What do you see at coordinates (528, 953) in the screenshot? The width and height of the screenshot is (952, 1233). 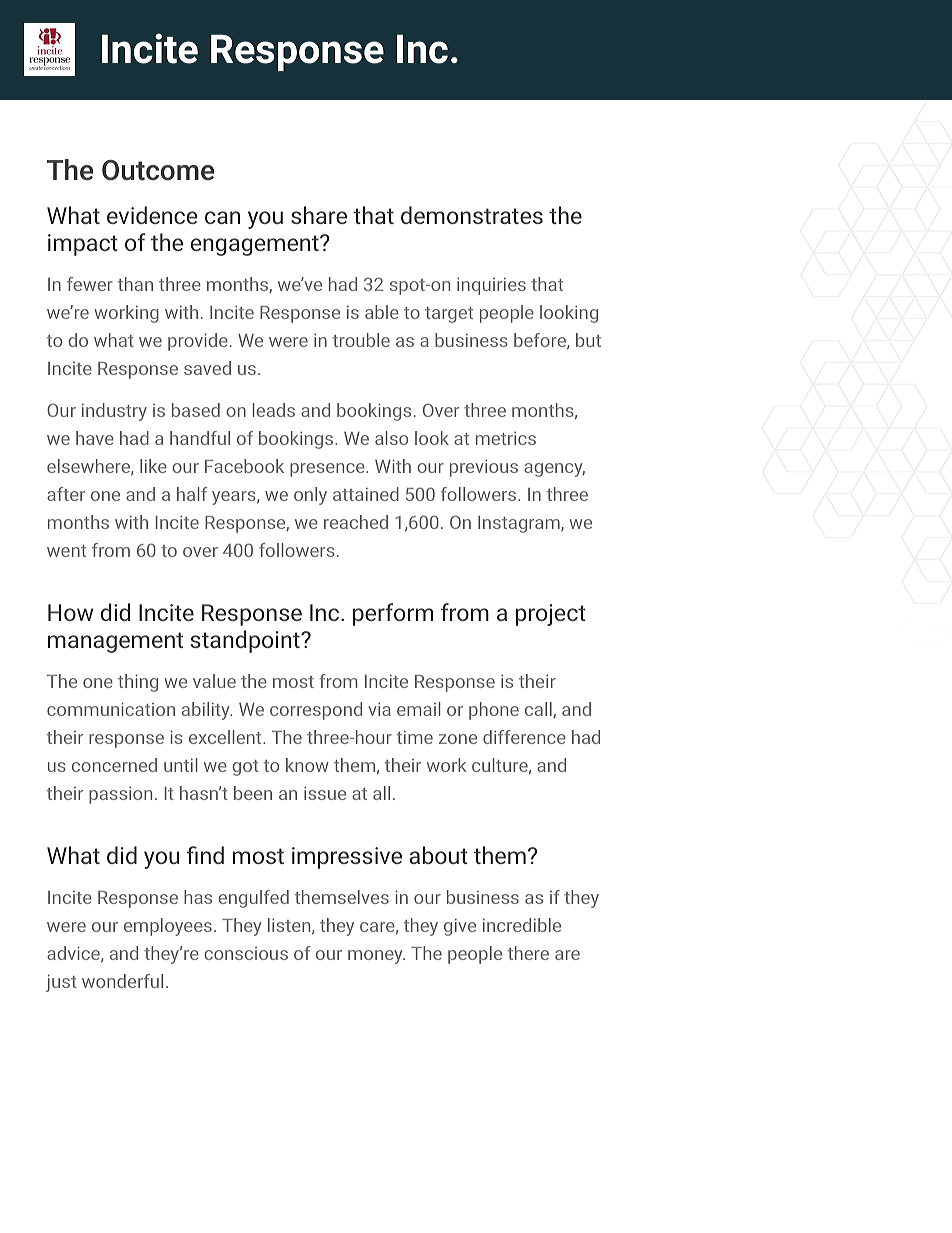 I see `there` at bounding box center [528, 953].
